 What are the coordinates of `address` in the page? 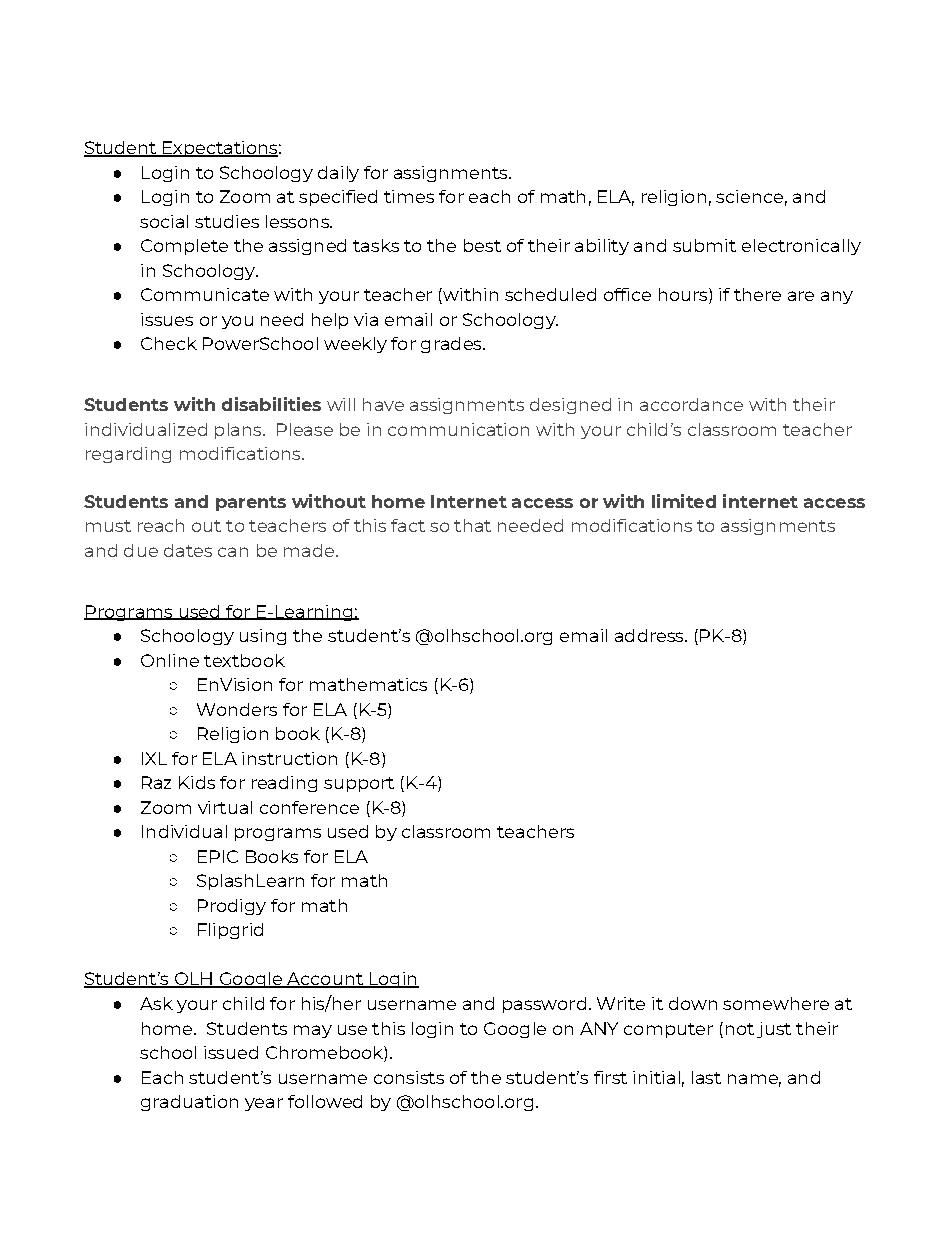 It's located at (650, 635).
